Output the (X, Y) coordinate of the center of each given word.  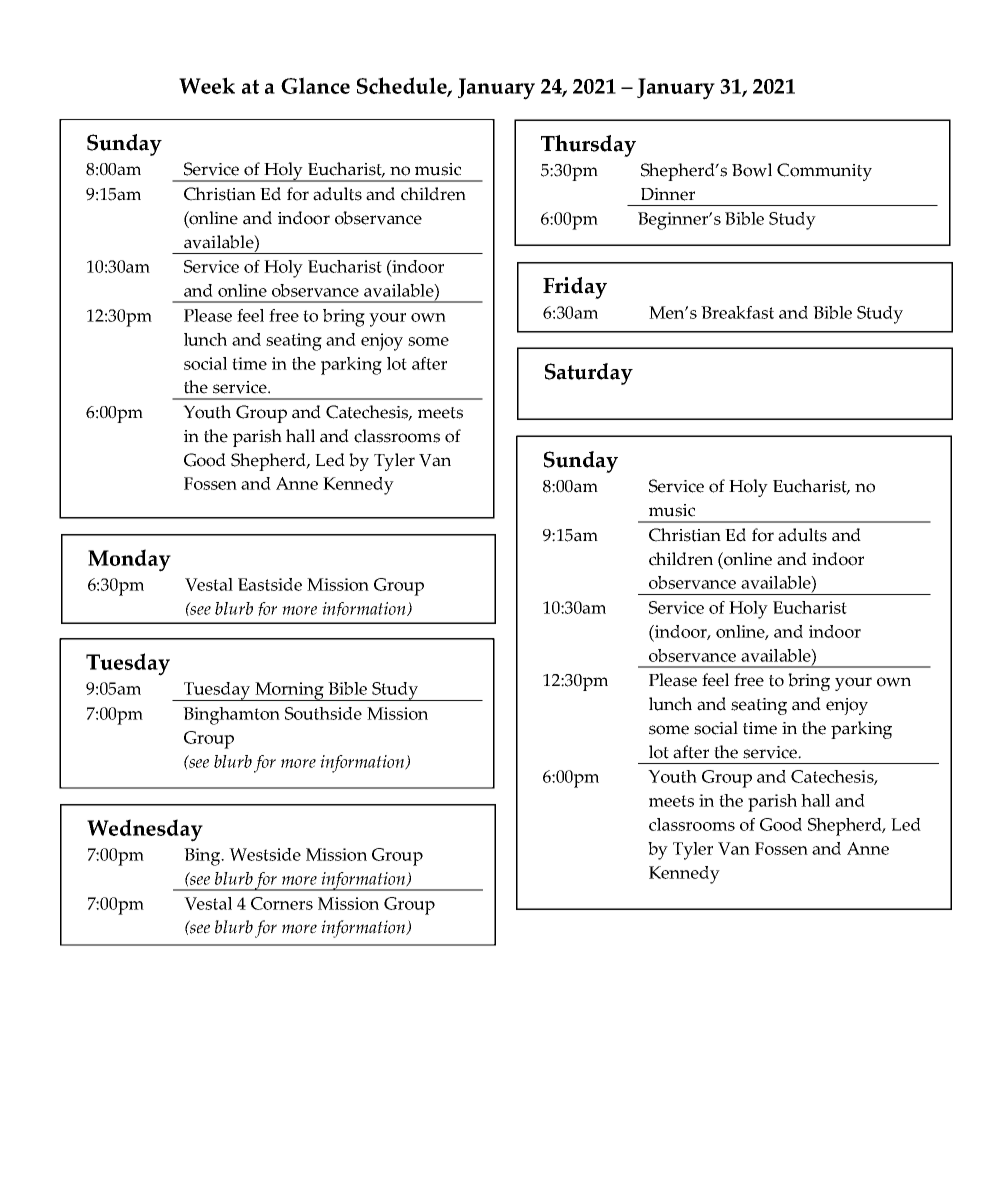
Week (207, 85)
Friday (575, 288)
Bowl (752, 170)
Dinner (668, 194)
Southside (323, 713)
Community (824, 172)
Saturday (589, 374)
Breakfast (737, 312)
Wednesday (145, 830)
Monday (129, 560)
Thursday (588, 146)
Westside (265, 854)
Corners (282, 903)
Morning (289, 691)
